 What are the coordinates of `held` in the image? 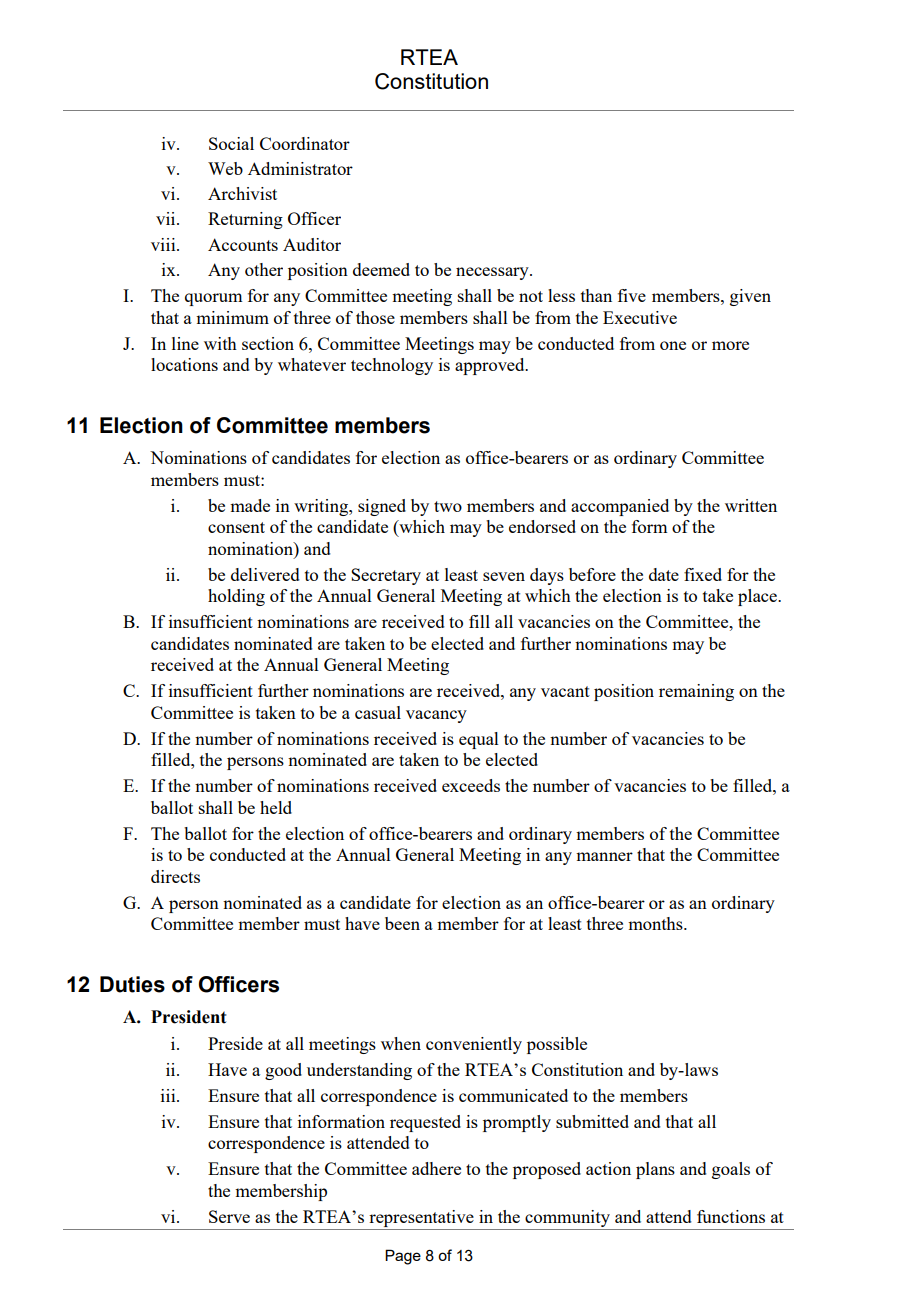 It's located at (276, 807).
